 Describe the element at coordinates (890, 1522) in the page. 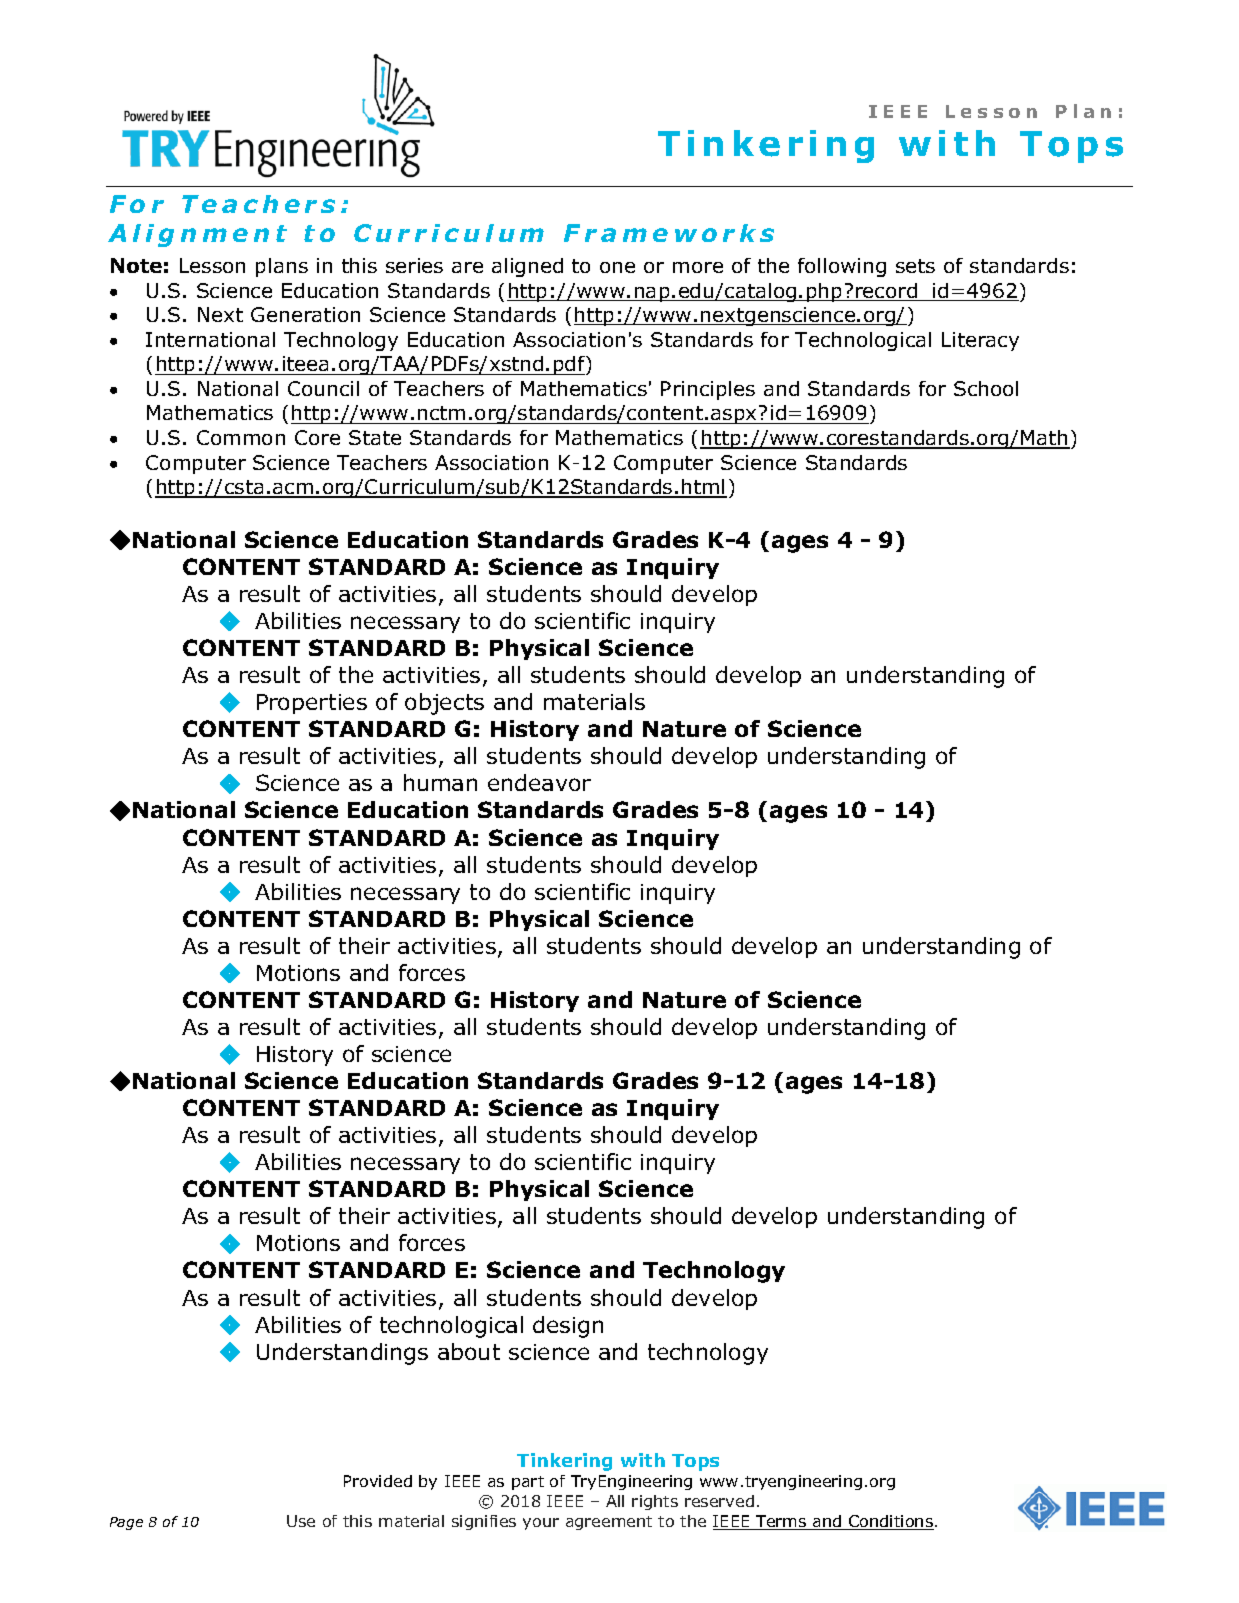

I see `Conditions` at that location.
